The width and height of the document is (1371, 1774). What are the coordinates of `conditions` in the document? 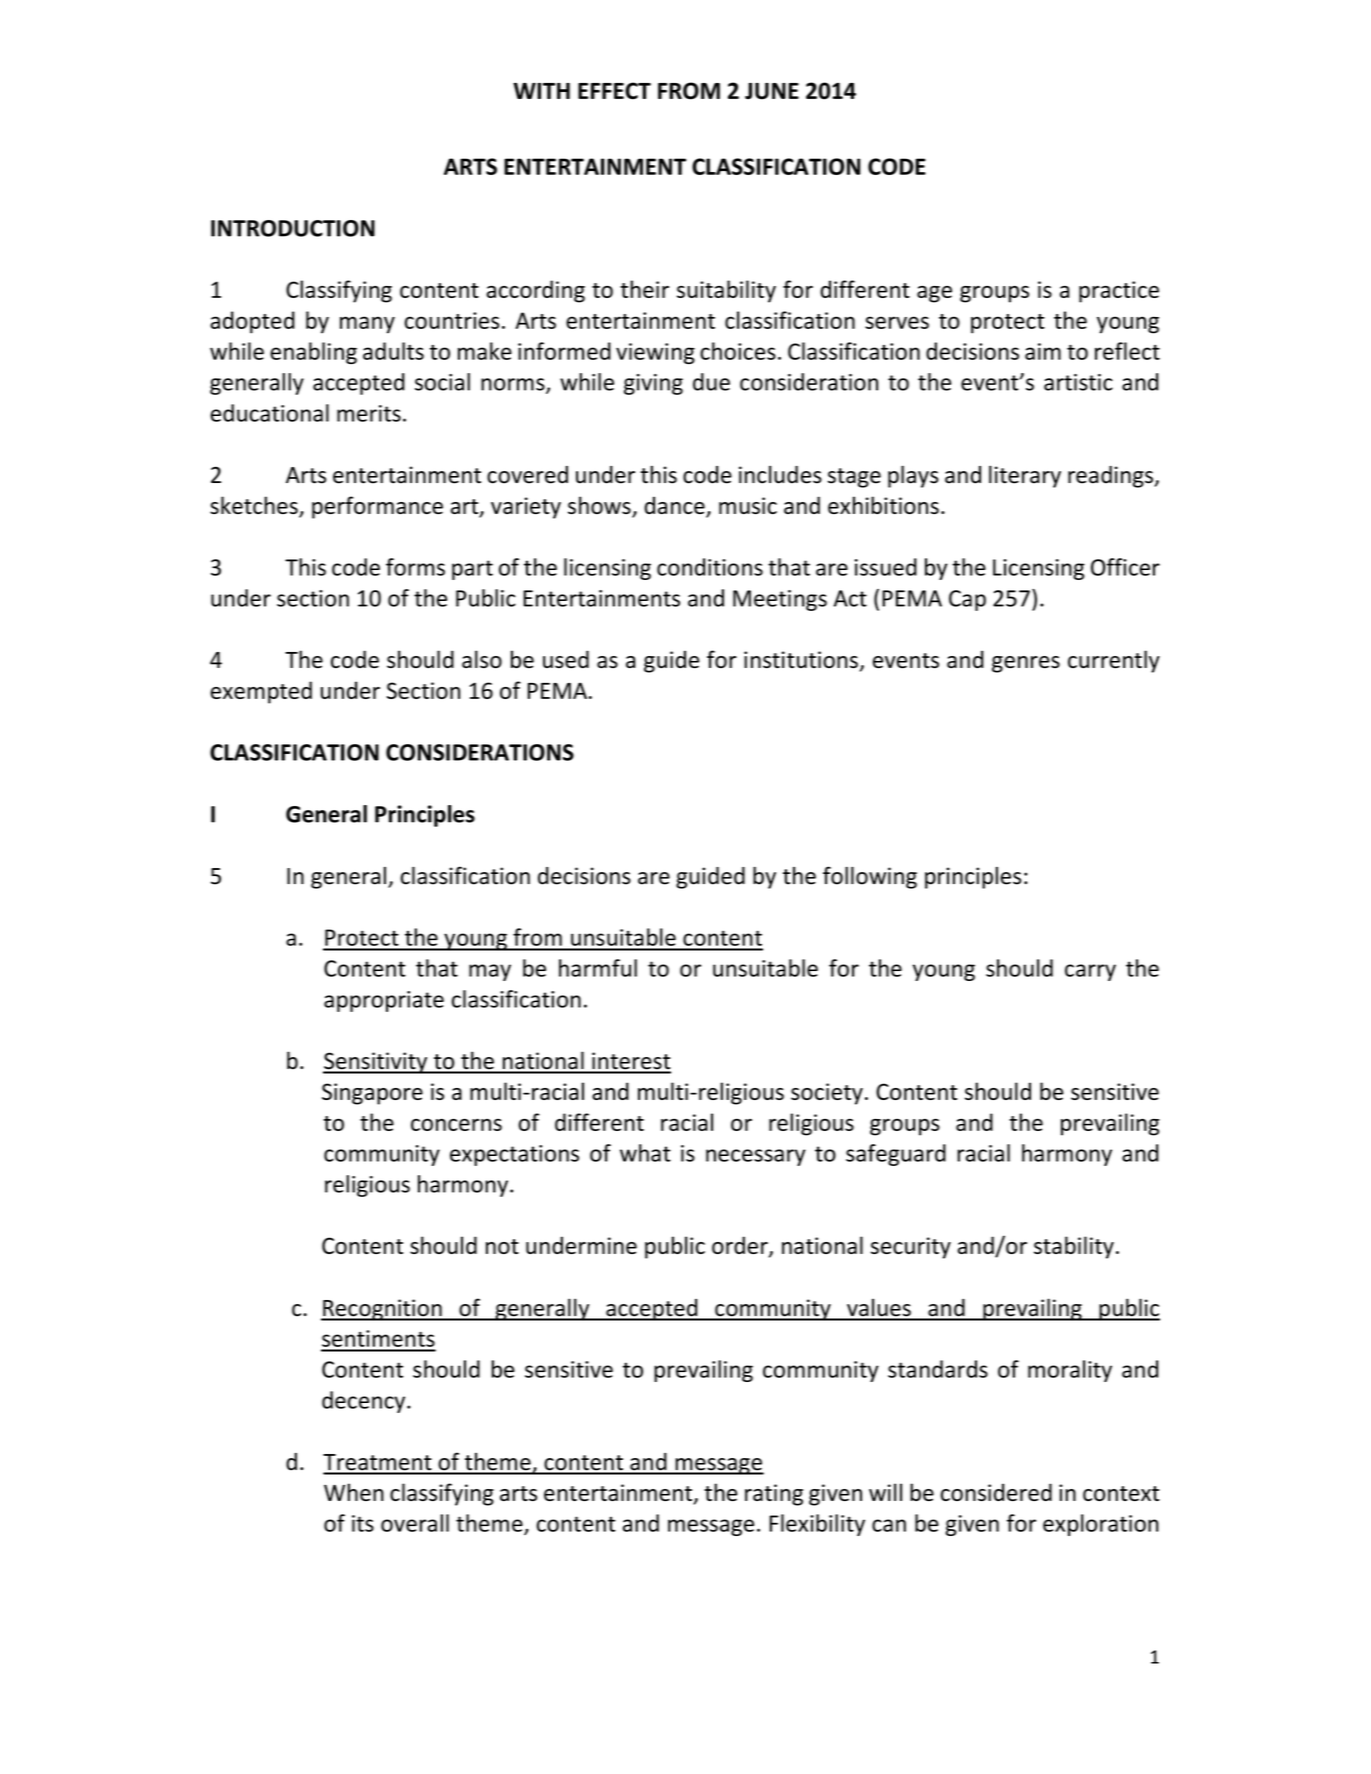 It's located at (710, 567).
